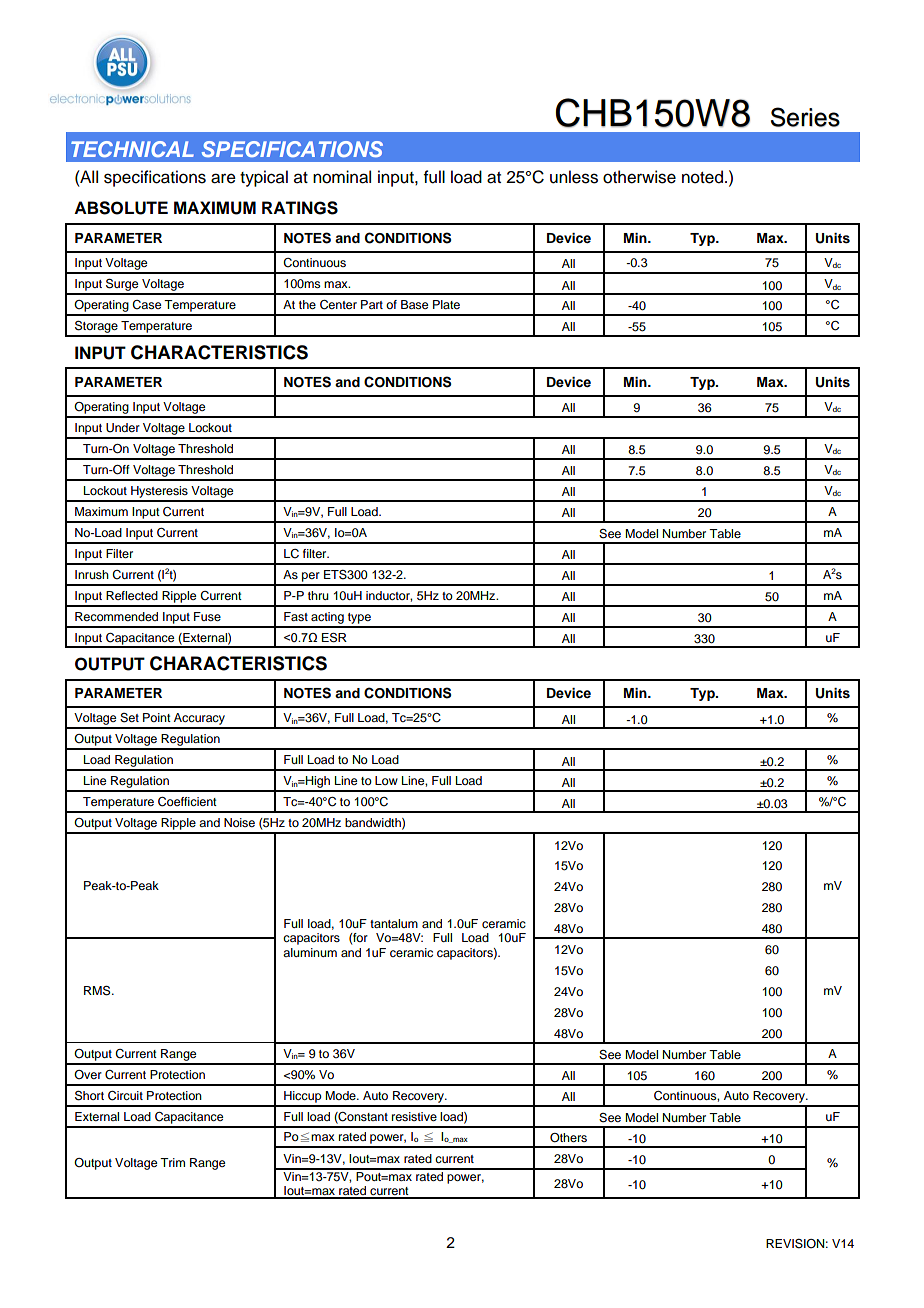  I want to click on tantalum, so click(394, 923).
